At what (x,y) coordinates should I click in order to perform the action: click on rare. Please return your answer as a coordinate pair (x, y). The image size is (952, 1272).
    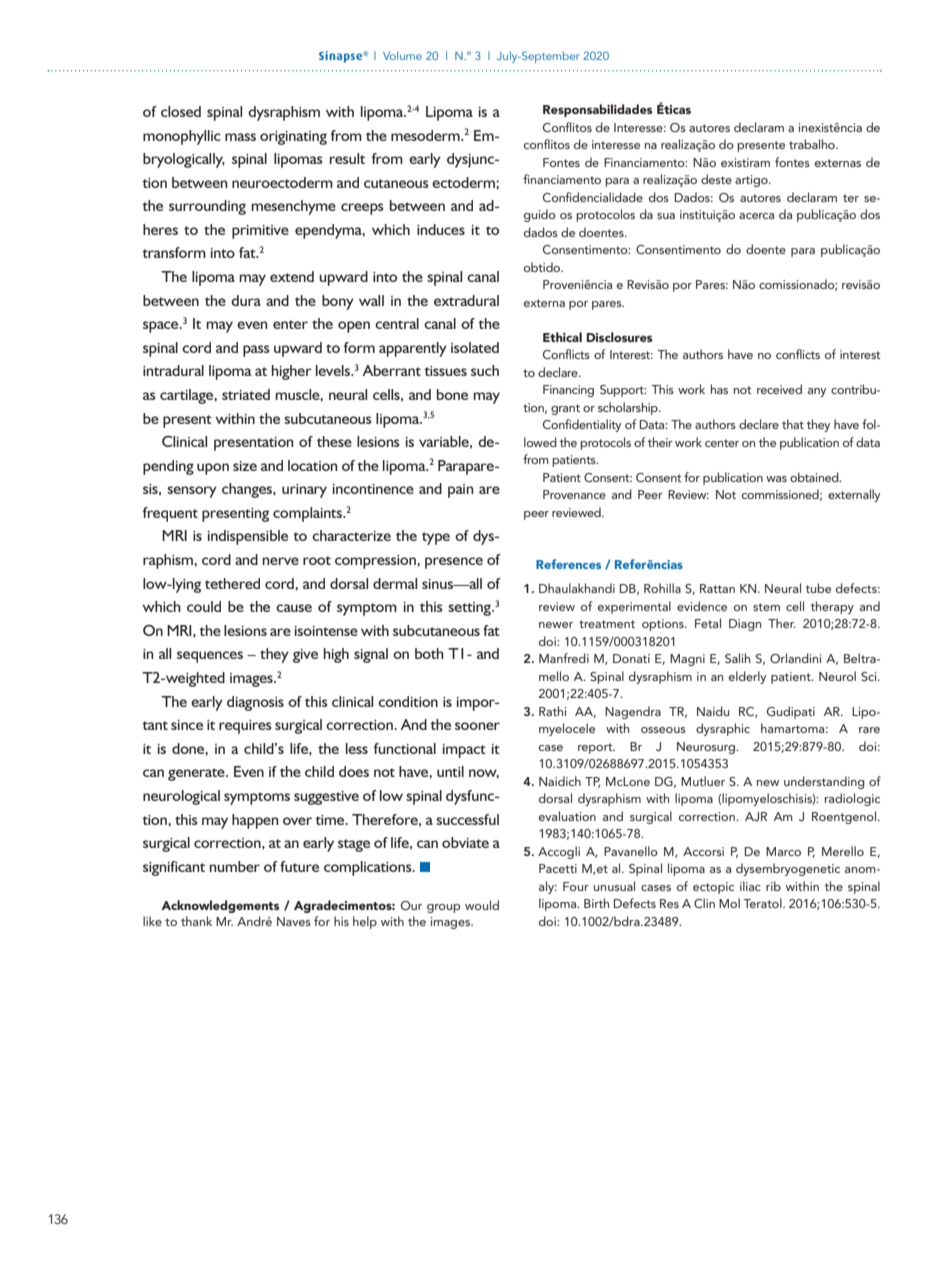
    Looking at the image, I should click on (869, 730).
